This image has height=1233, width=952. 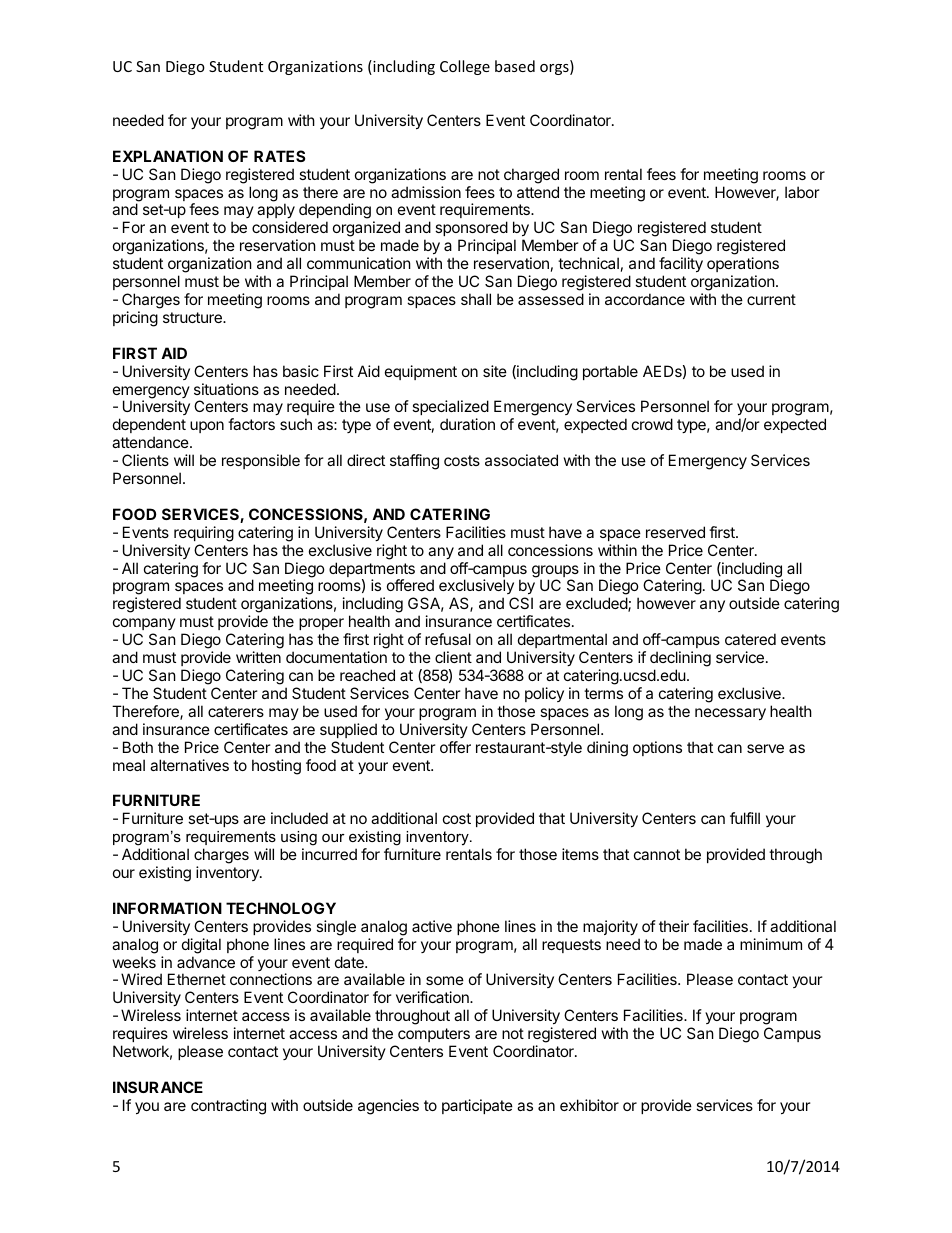 What do you see at coordinates (228, 1107) in the image?
I see `contracting` at bounding box center [228, 1107].
